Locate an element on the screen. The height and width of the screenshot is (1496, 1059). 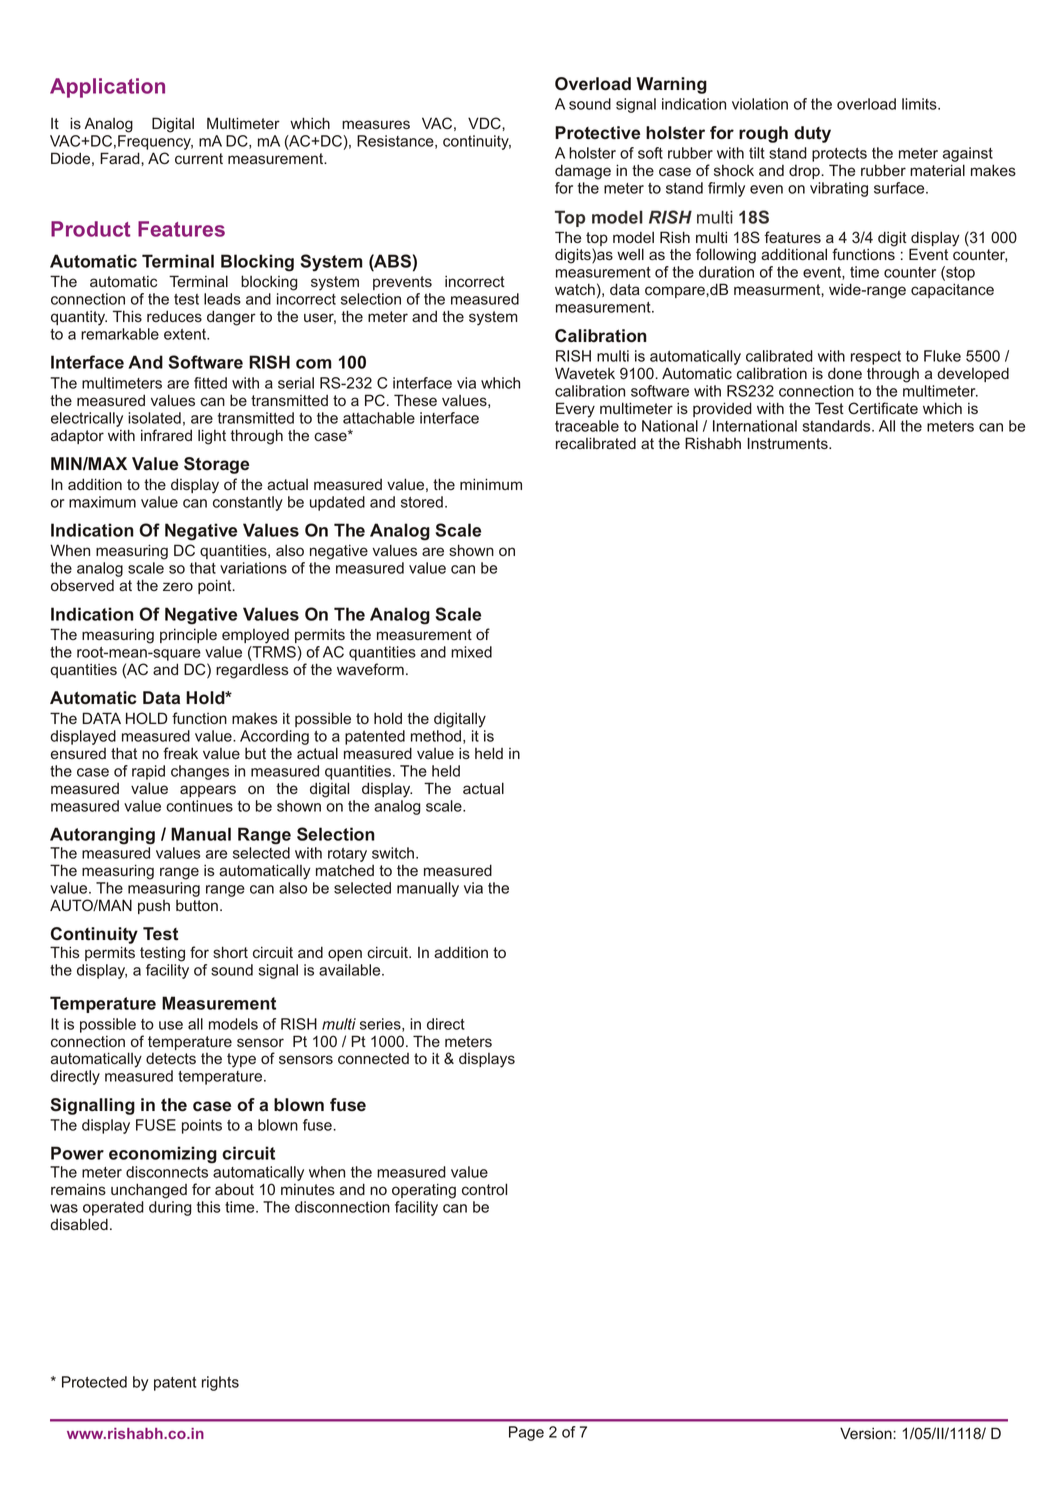
Instruments is located at coordinates (789, 443).
